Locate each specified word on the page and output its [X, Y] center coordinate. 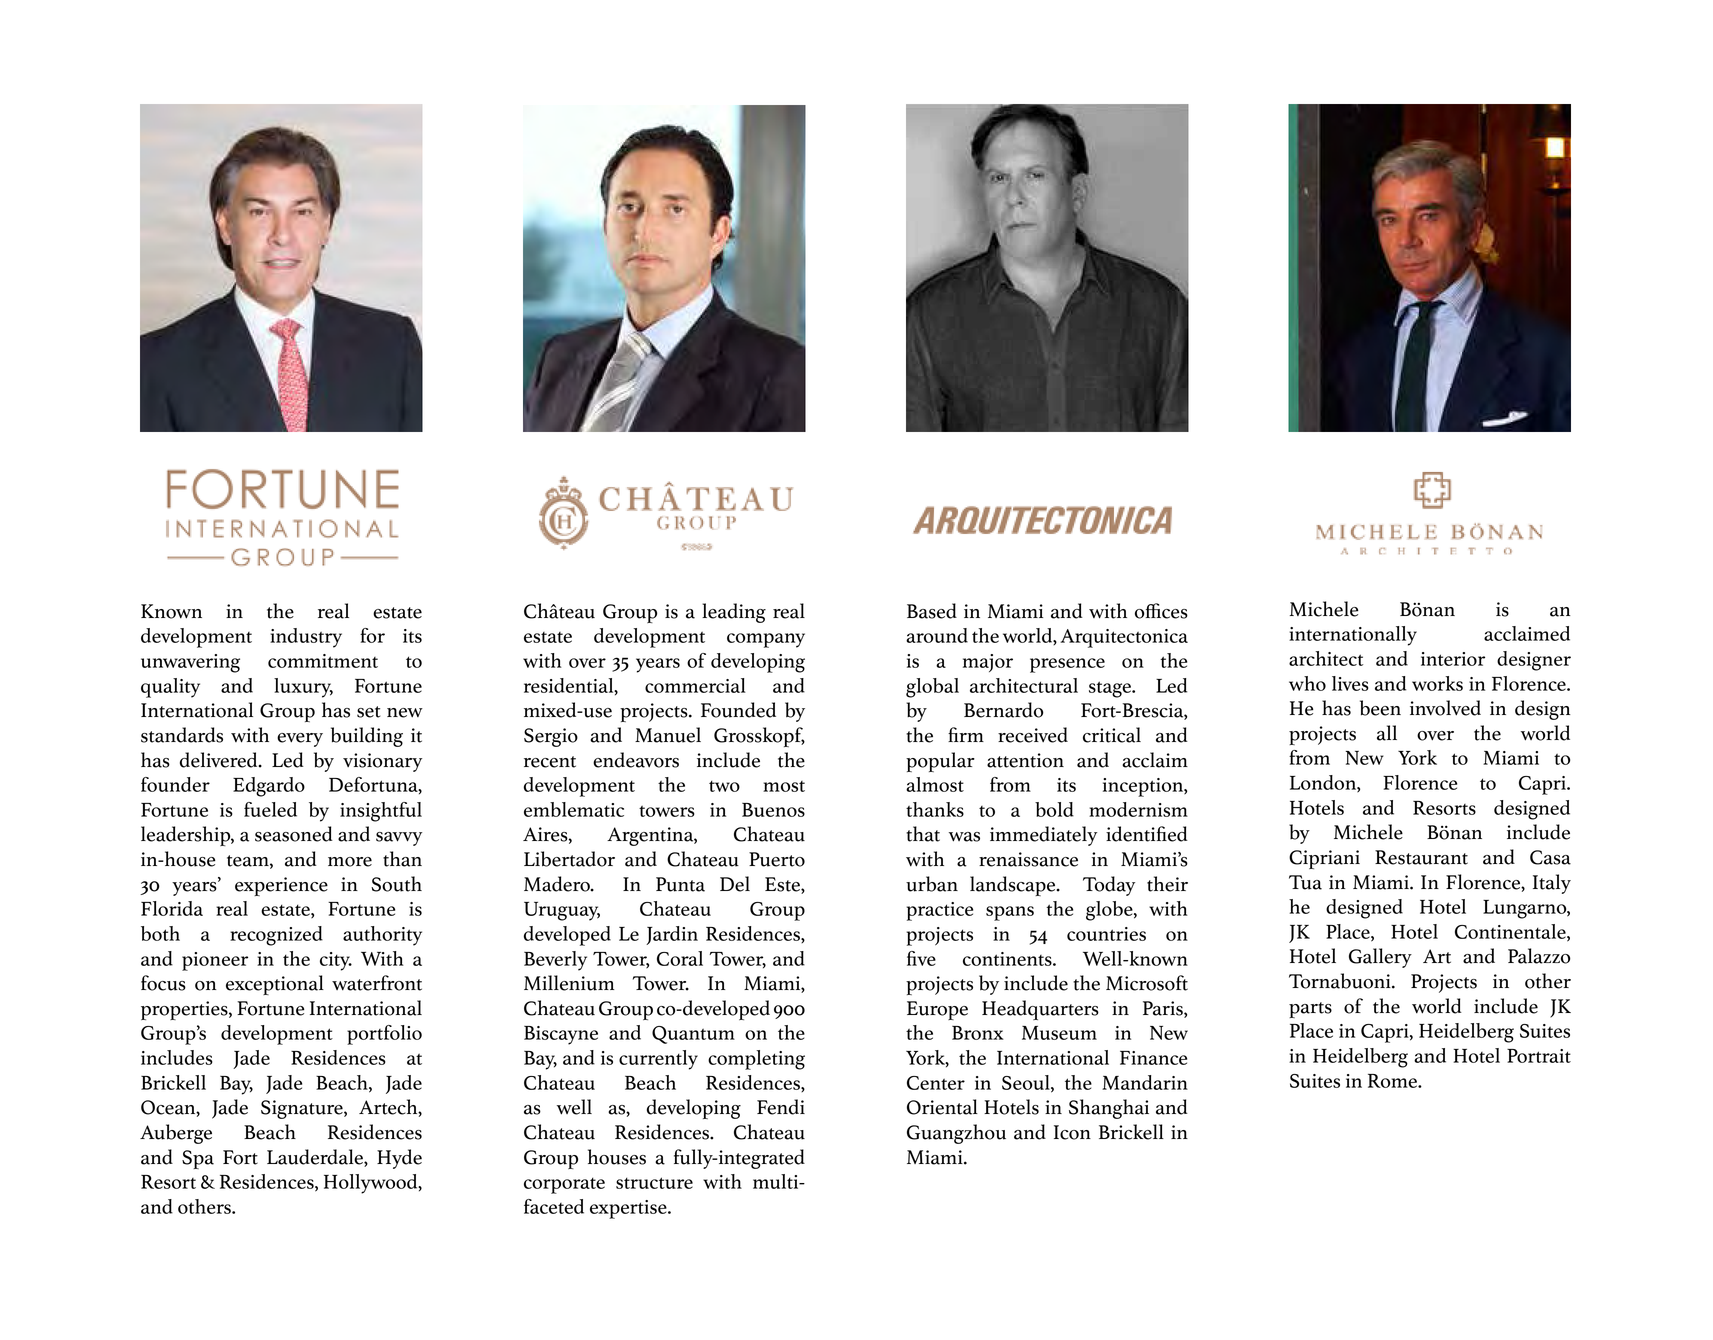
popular [940, 762]
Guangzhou [956, 1134]
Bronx [978, 1033]
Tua [1305, 882]
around [937, 635]
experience [281, 886]
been [1380, 708]
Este [783, 885]
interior [1453, 659]
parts [1310, 1010]
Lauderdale [316, 1158]
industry [306, 638]
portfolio [384, 1035]
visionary [382, 762]
